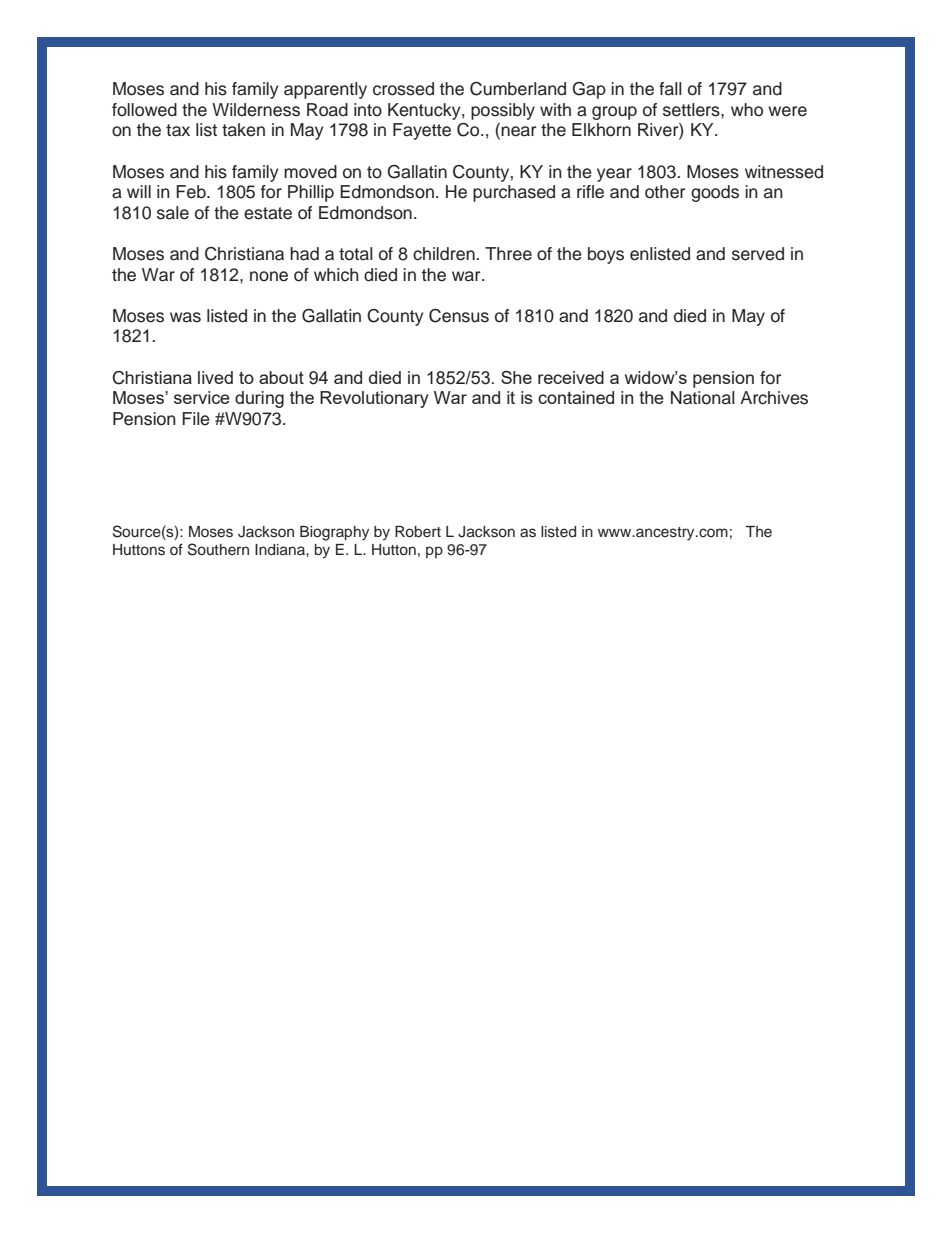  I want to click on Biography, so click(334, 533).
